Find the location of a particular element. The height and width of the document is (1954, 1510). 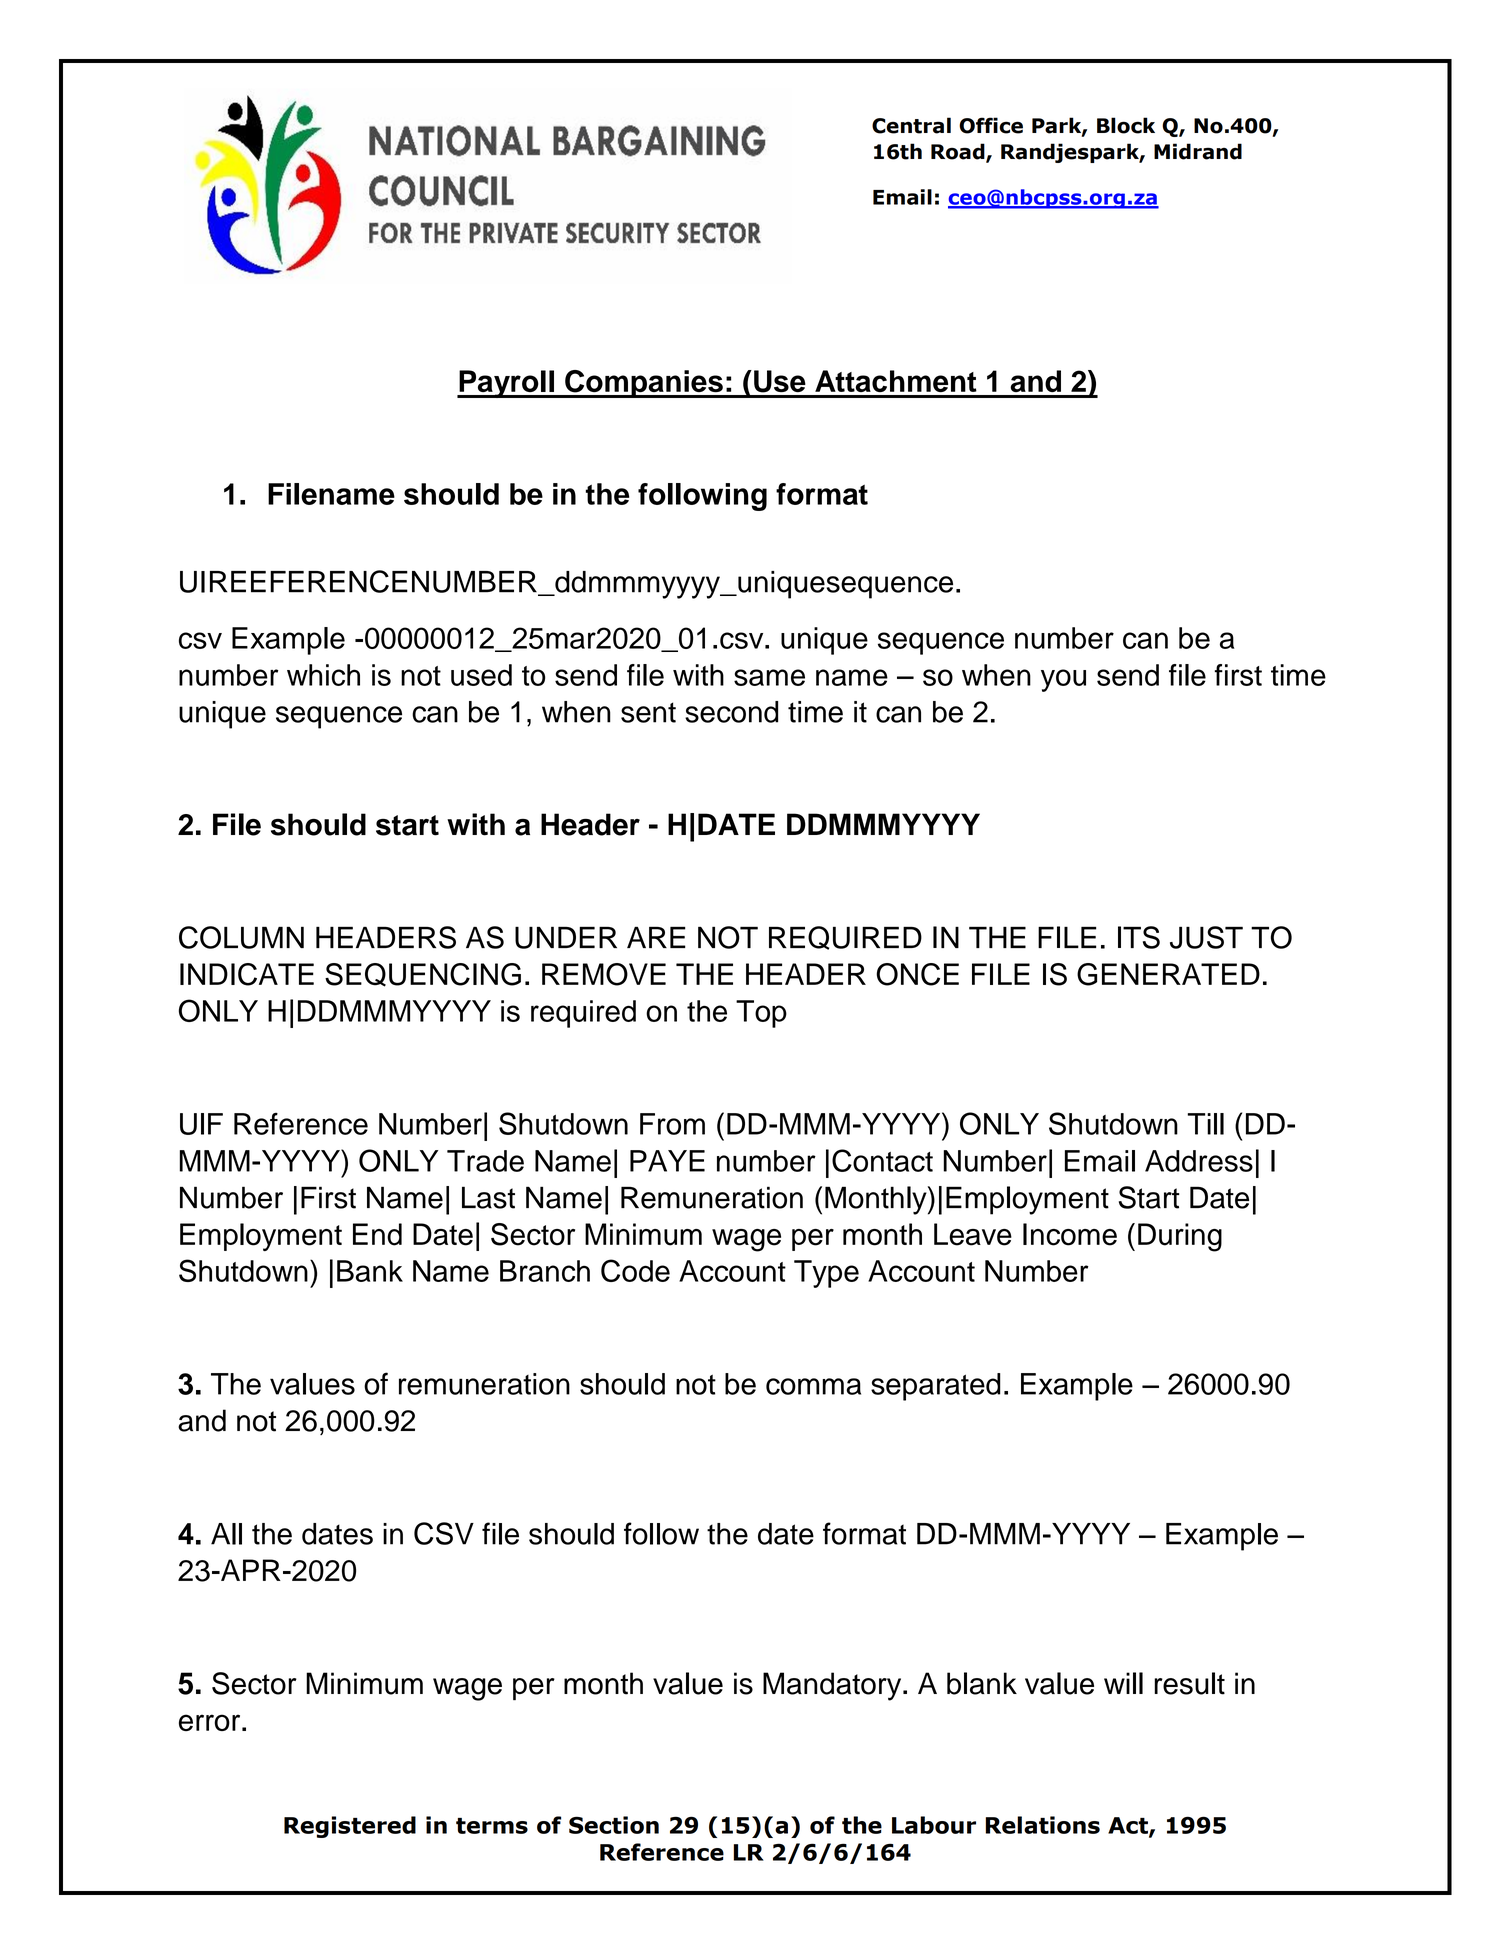

you is located at coordinates (1063, 680).
